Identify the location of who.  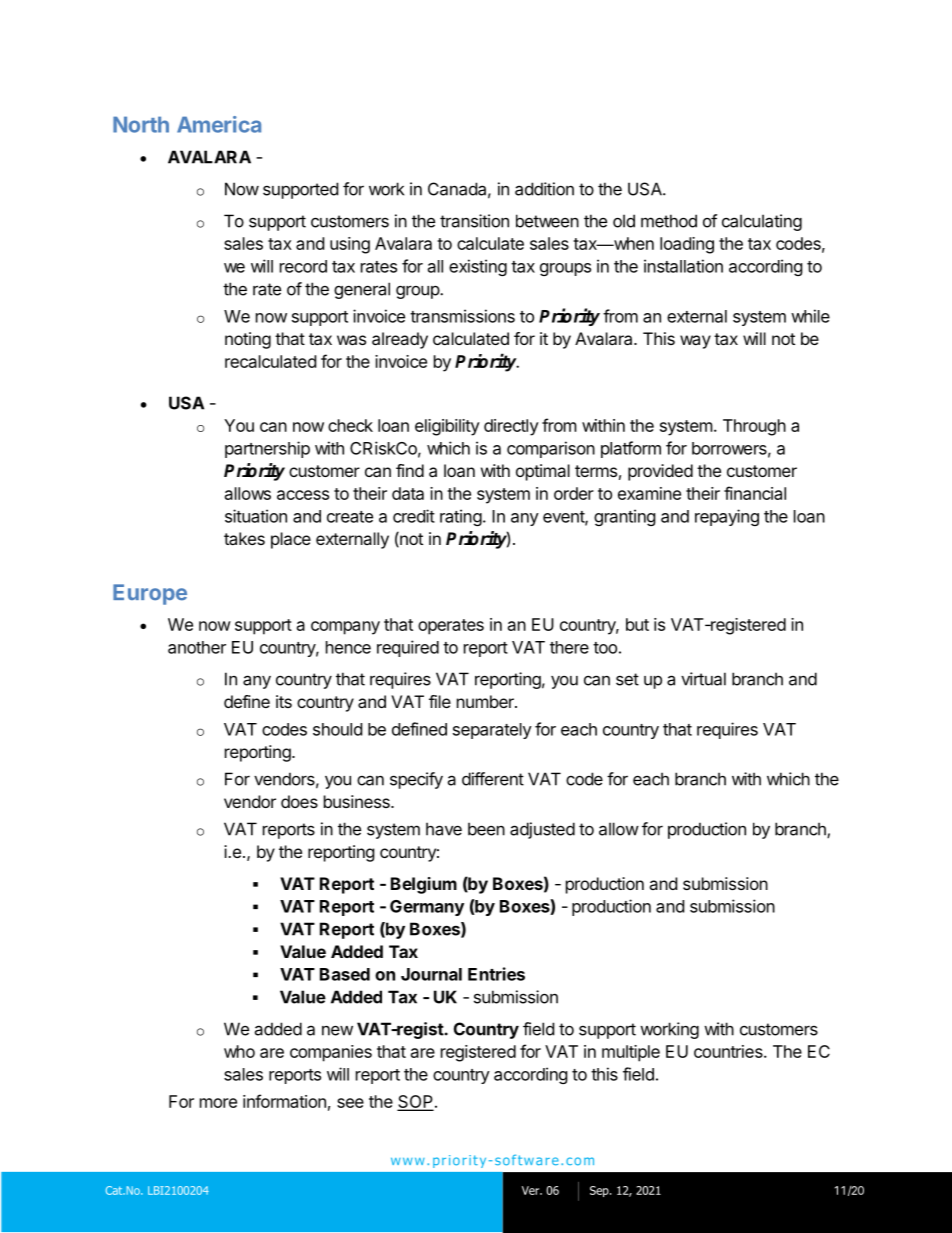
(239, 1051).
